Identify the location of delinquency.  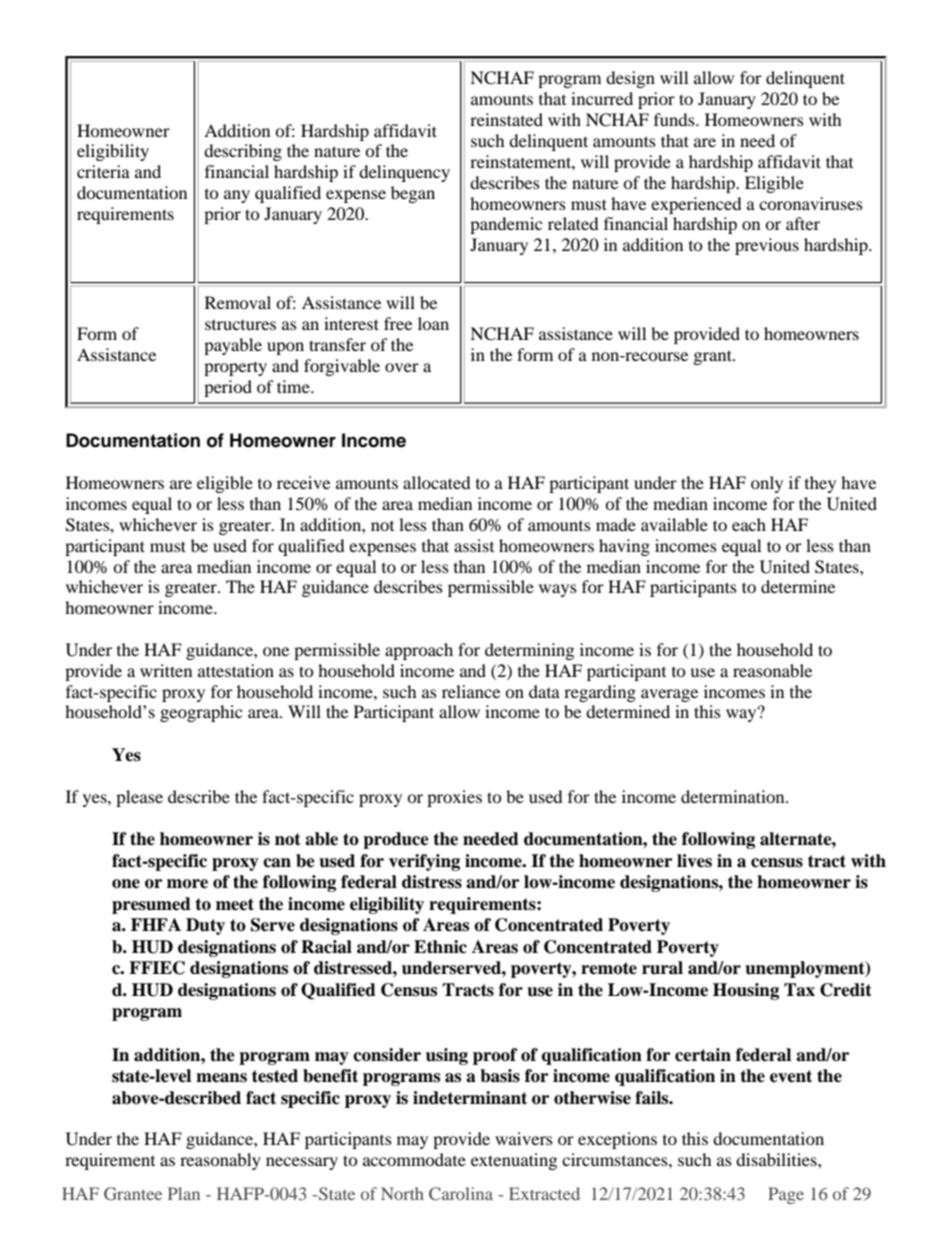
(404, 173).
